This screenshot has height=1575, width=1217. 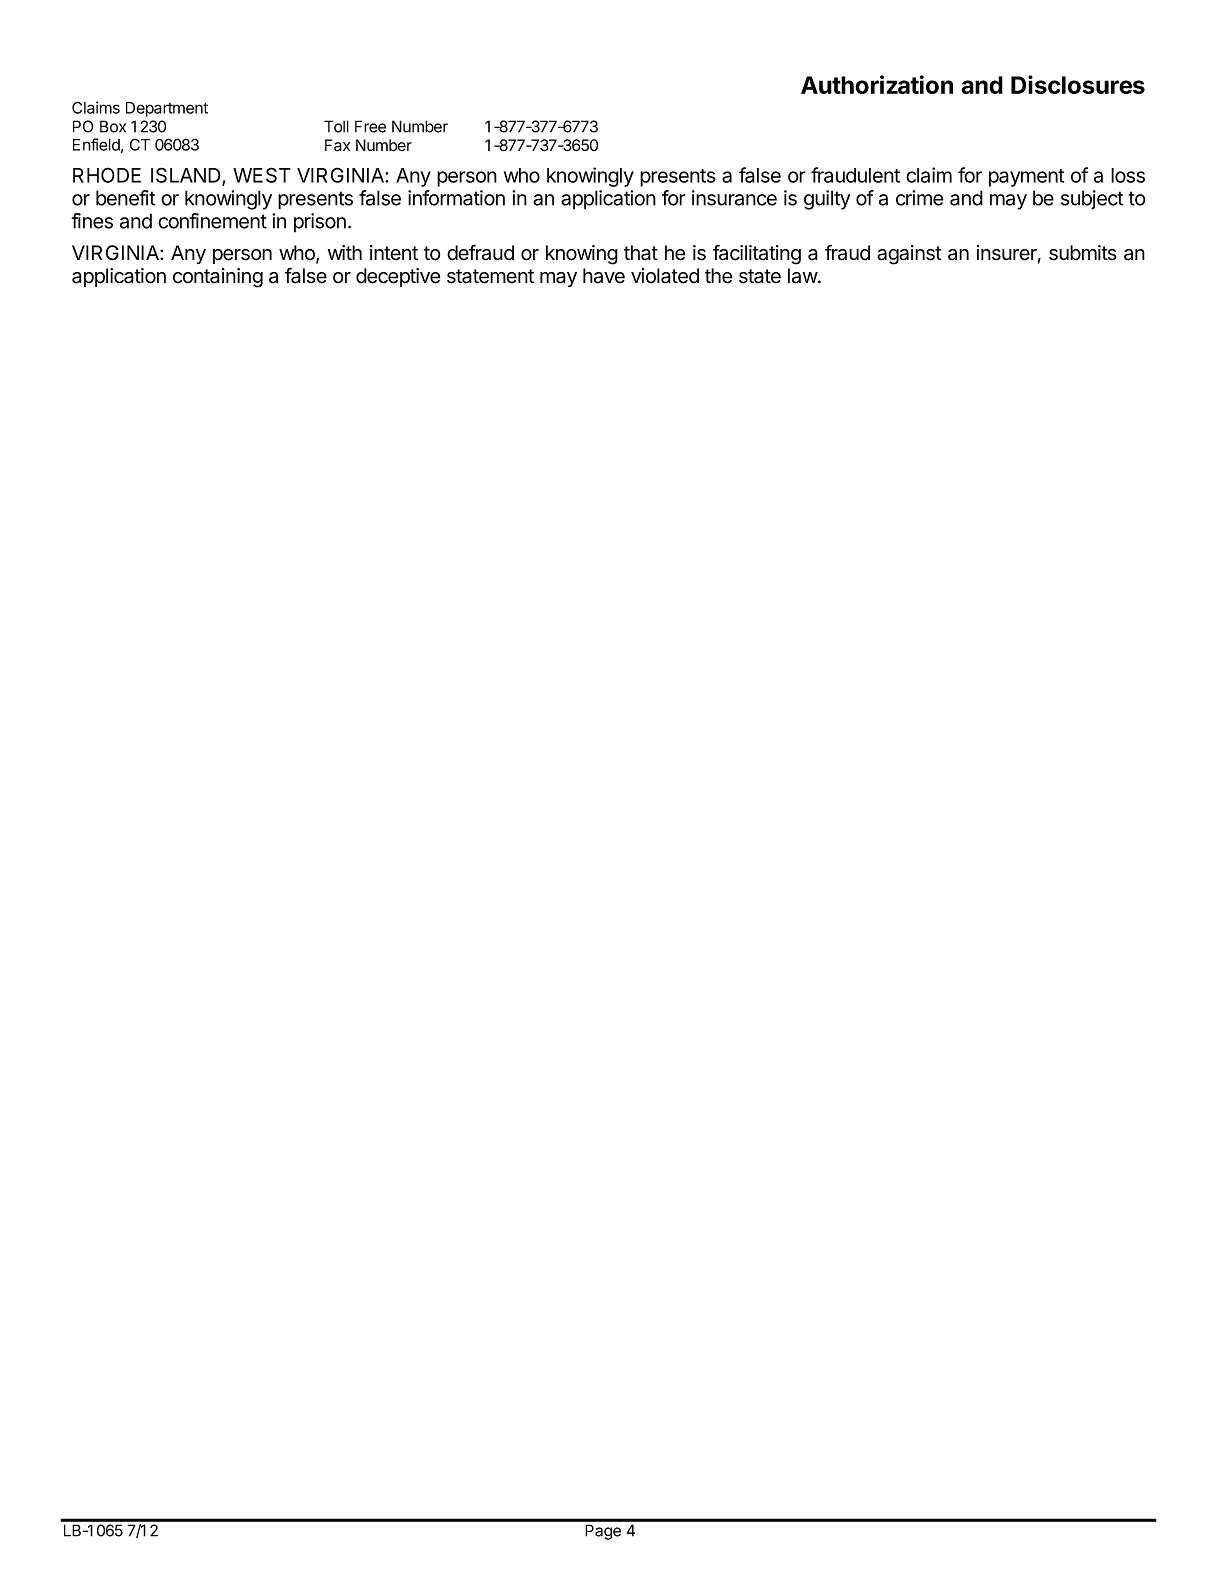 I want to click on violated, so click(x=665, y=276).
